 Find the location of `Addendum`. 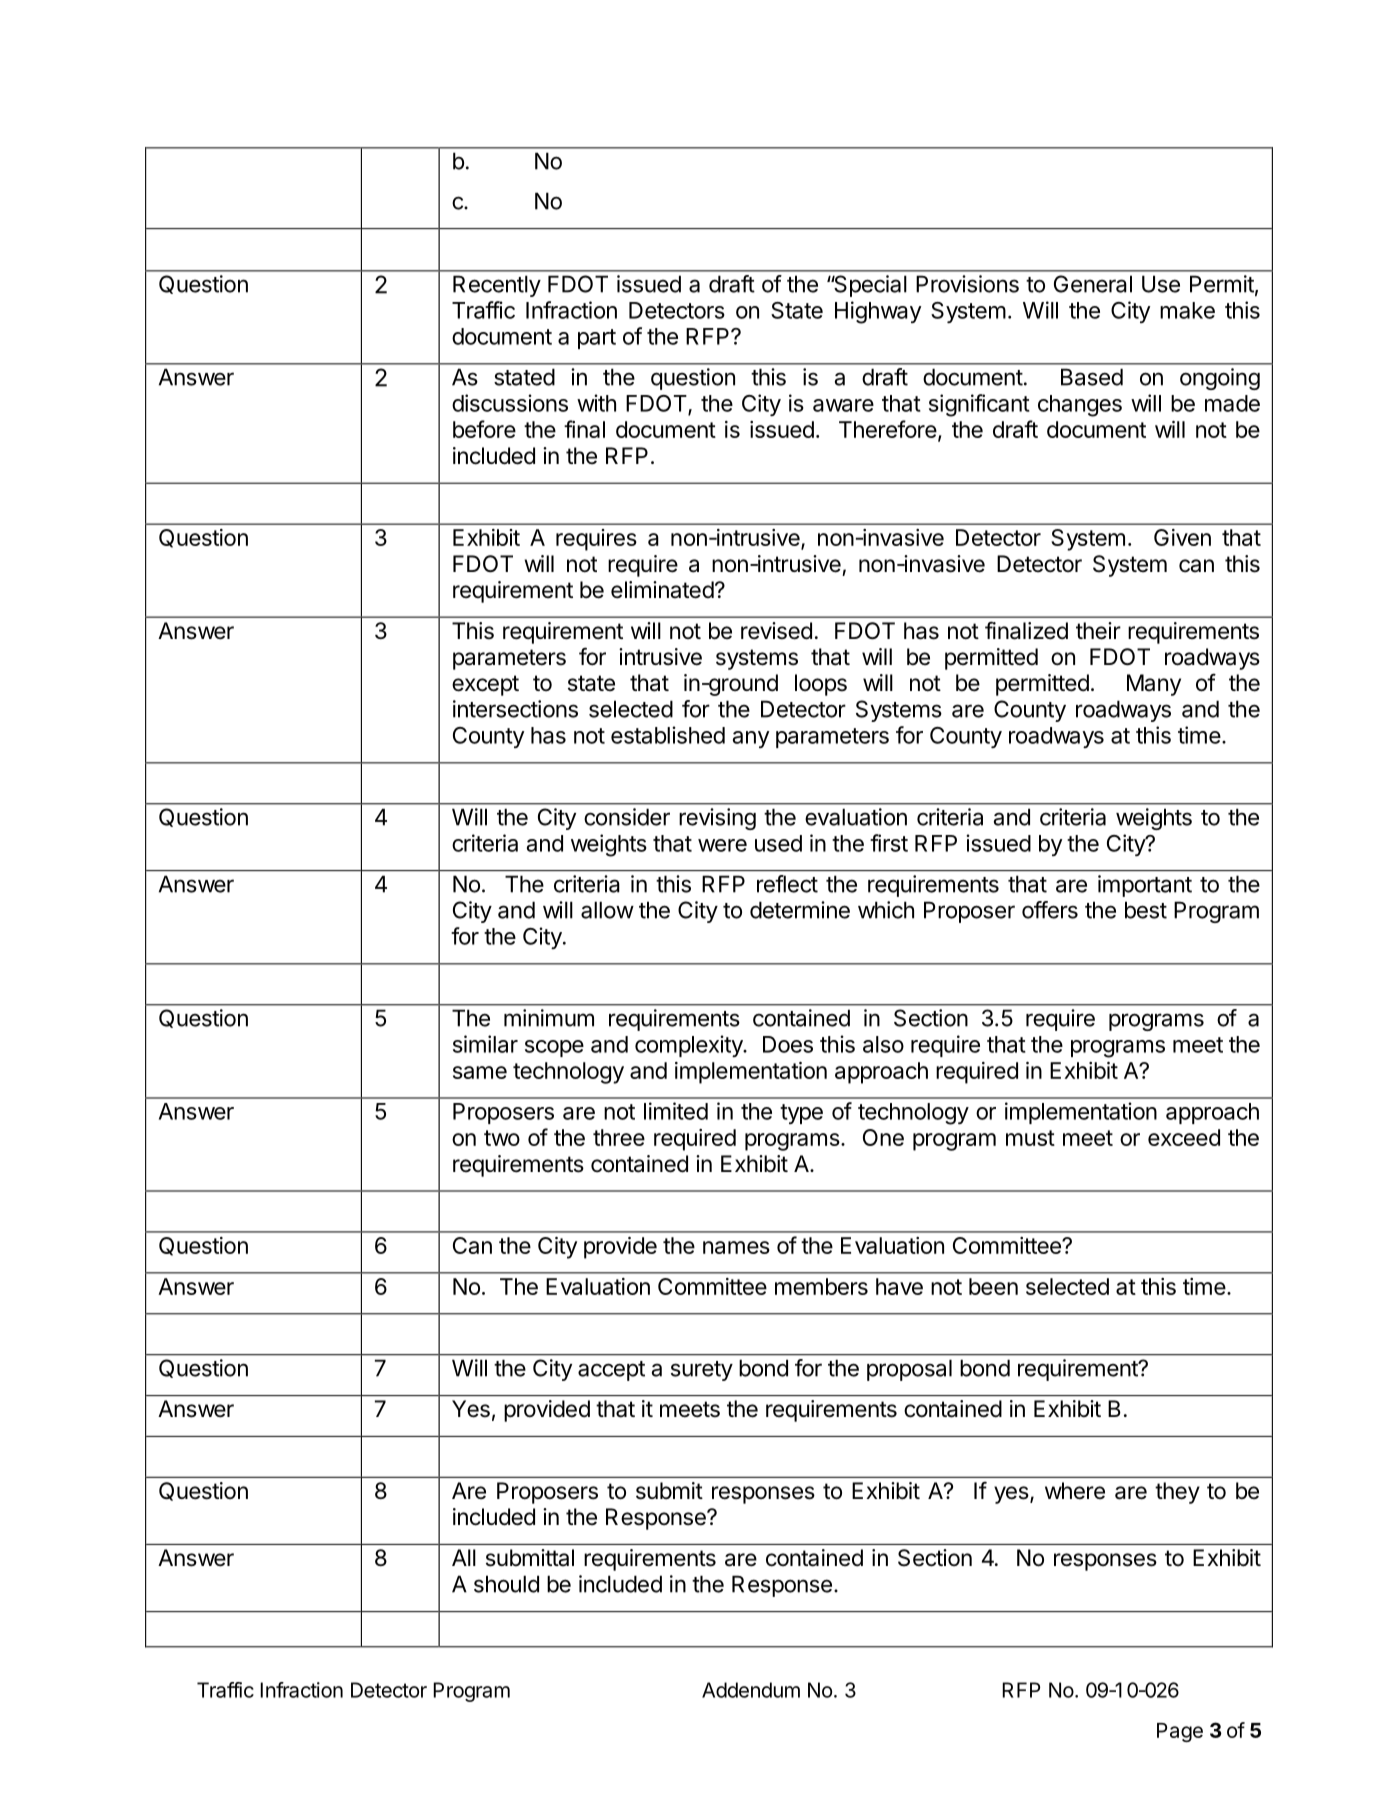

Addendum is located at coordinates (751, 1690).
